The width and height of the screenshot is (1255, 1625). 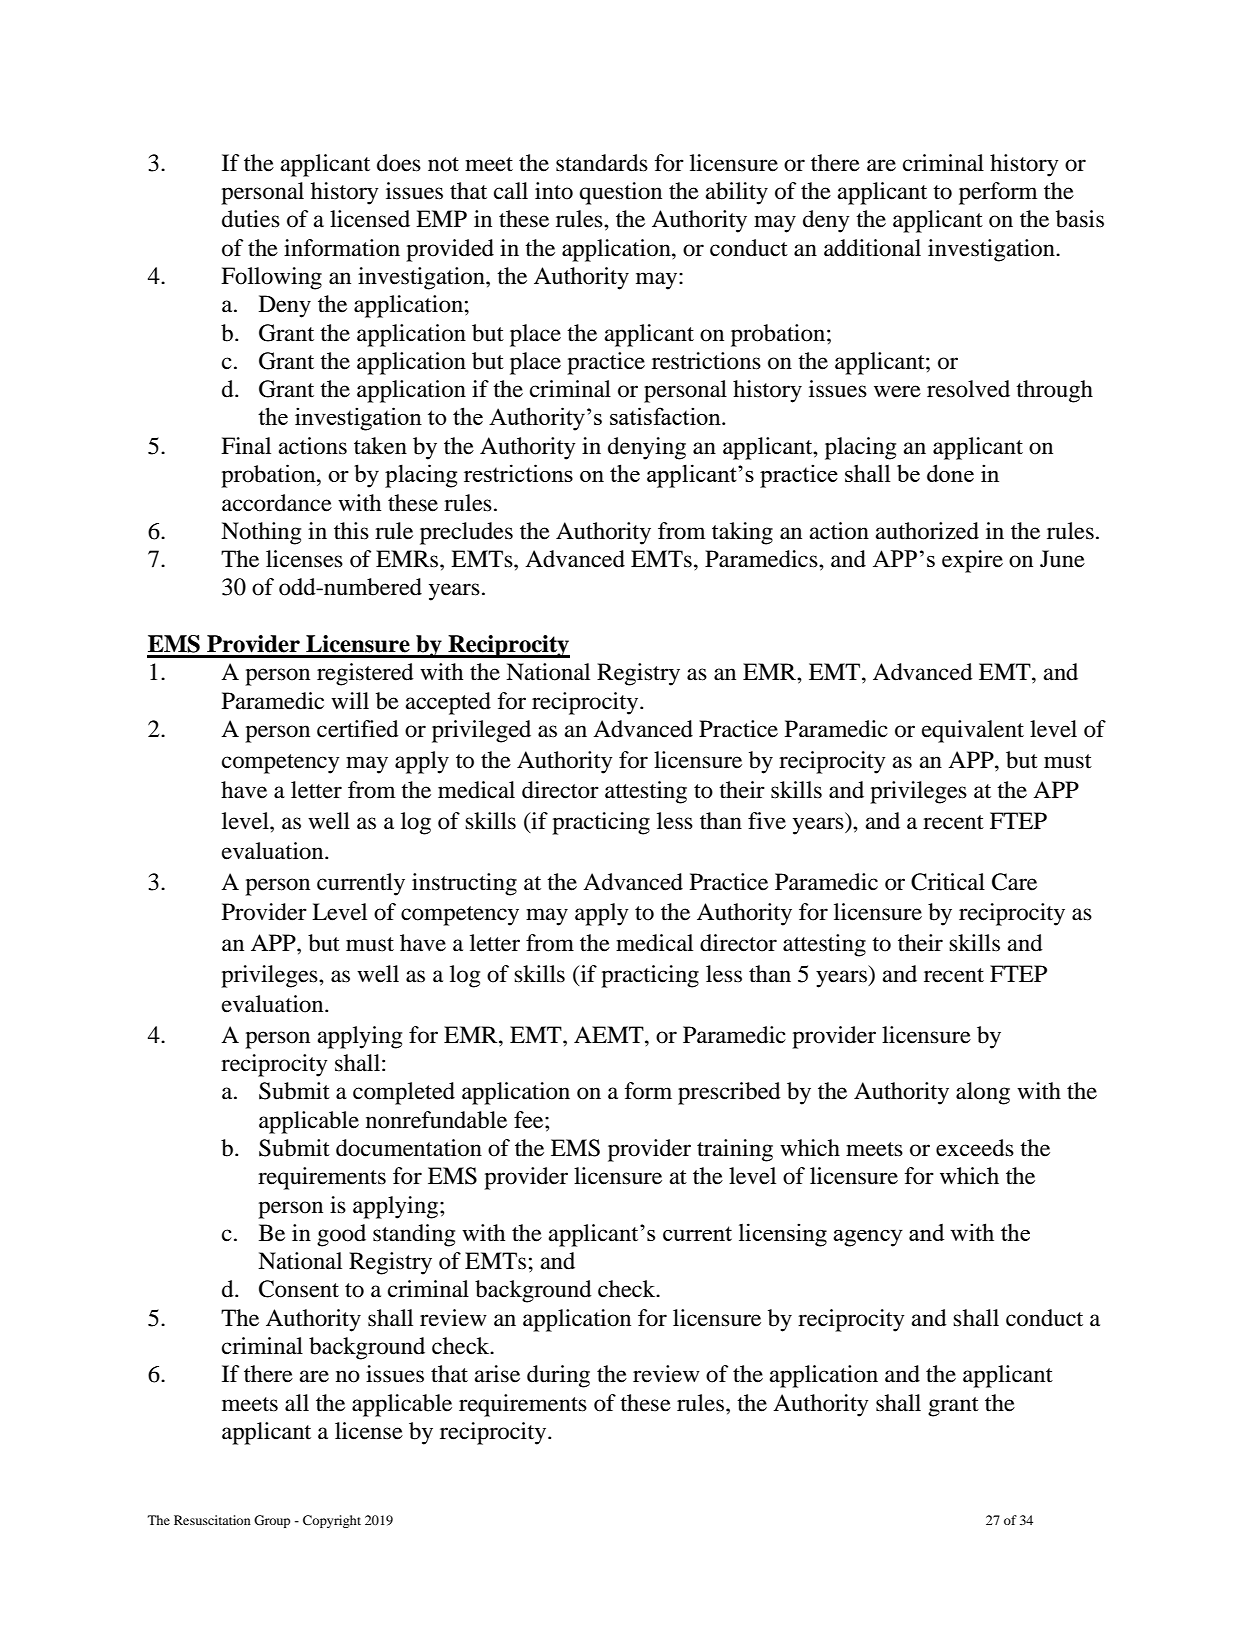 What do you see at coordinates (332, 1521) in the screenshot?
I see `Copyright` at bounding box center [332, 1521].
